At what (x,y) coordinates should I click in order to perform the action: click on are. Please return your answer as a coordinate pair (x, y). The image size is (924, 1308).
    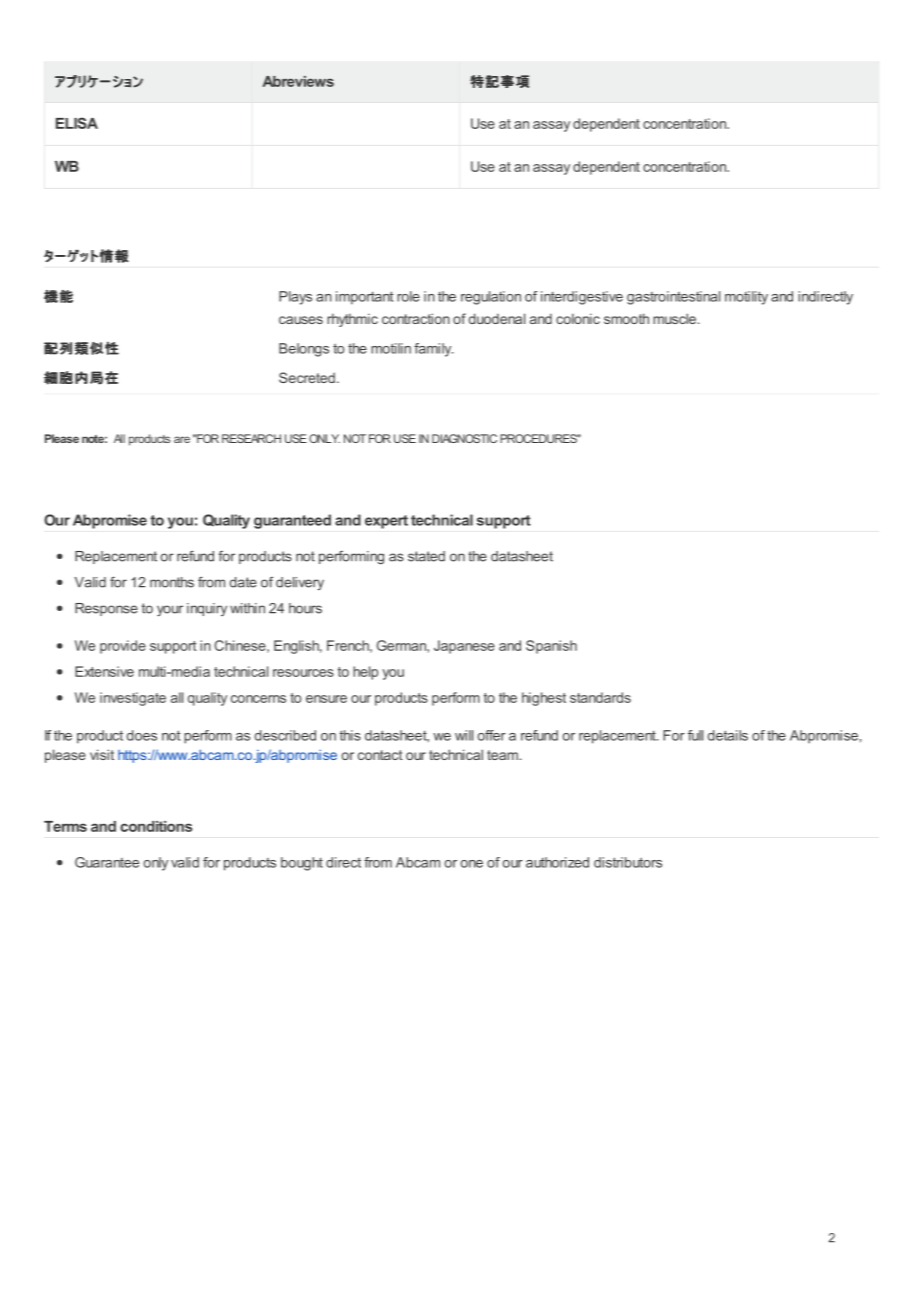
    Looking at the image, I should click on (182, 439).
